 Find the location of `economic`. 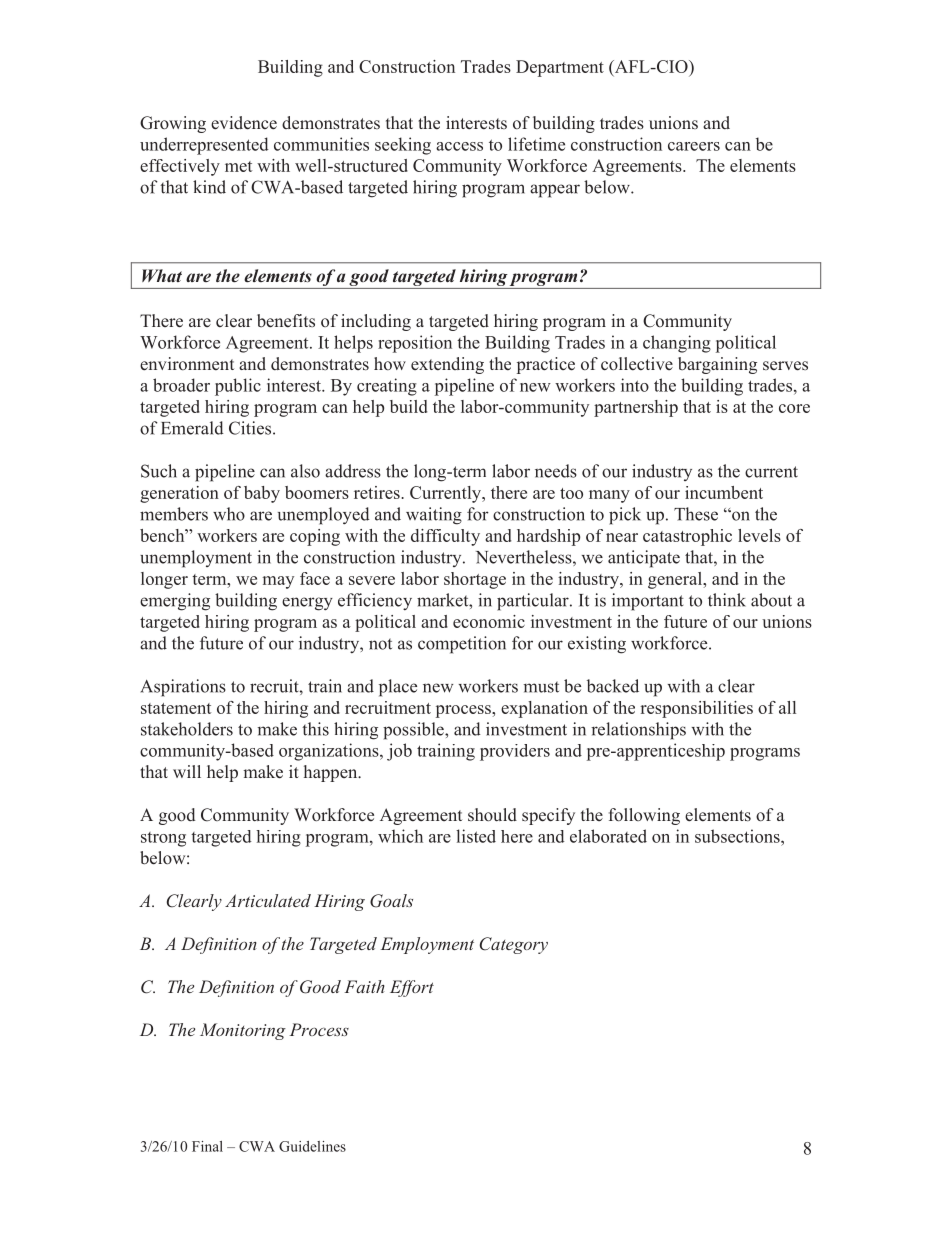

economic is located at coordinates (489, 621).
